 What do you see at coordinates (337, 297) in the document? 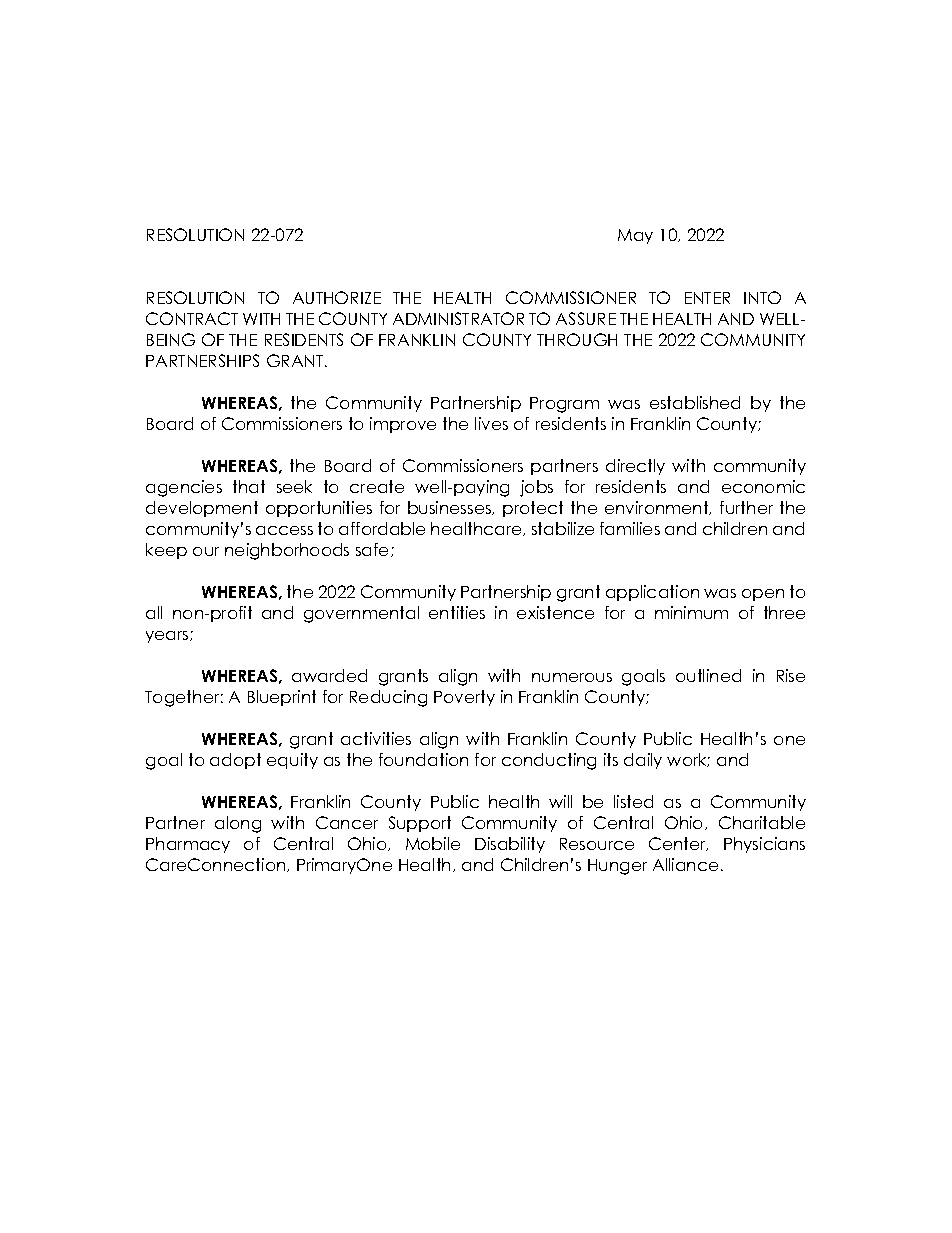
I see `AUTHORIZE` at bounding box center [337, 297].
